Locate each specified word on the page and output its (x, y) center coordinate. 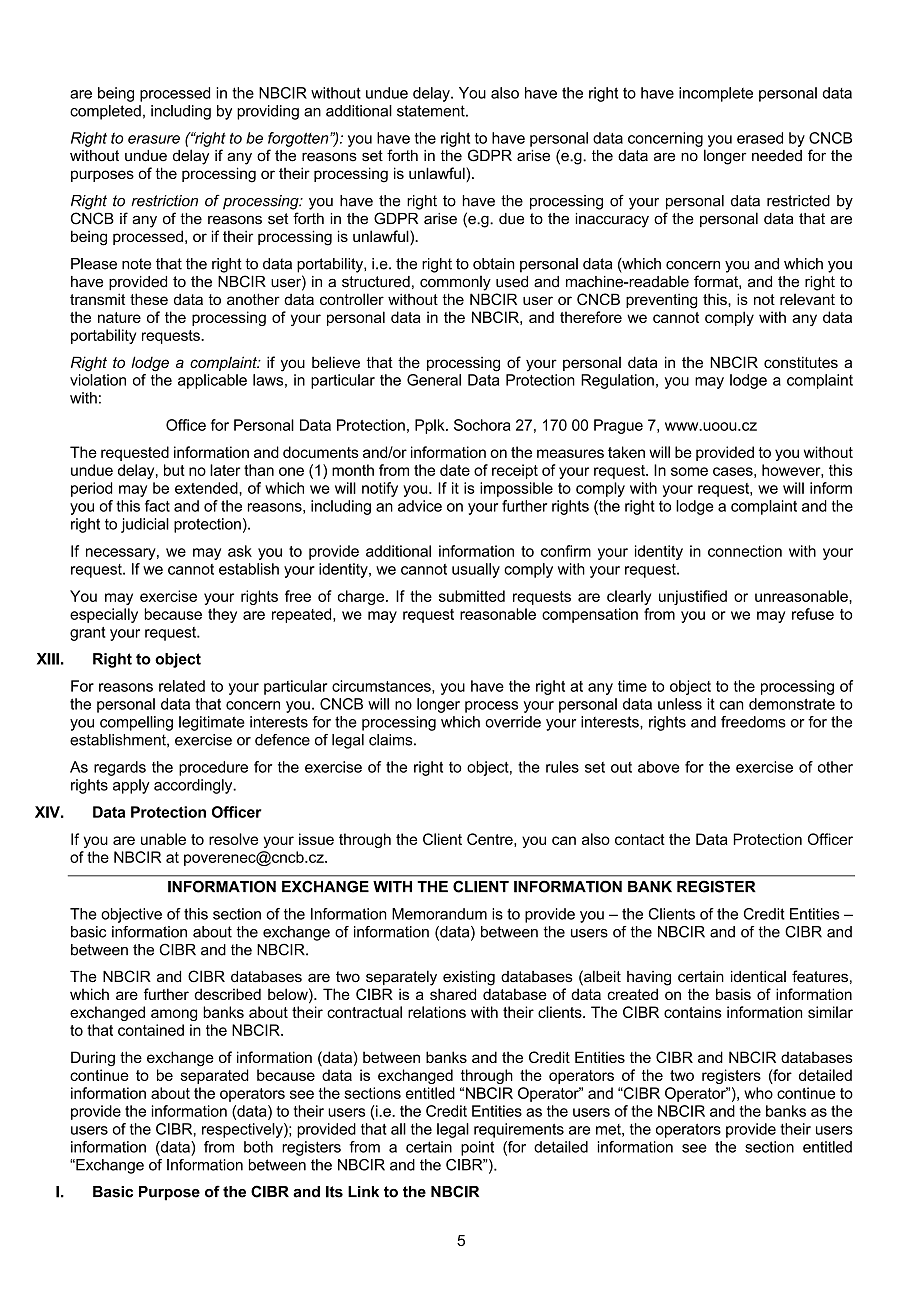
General (434, 380)
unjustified (693, 597)
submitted (472, 596)
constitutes (801, 362)
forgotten (299, 139)
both (258, 1147)
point (477, 1148)
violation (98, 380)
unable (163, 839)
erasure (154, 139)
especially (104, 615)
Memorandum (439, 914)
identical (758, 977)
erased (760, 138)
